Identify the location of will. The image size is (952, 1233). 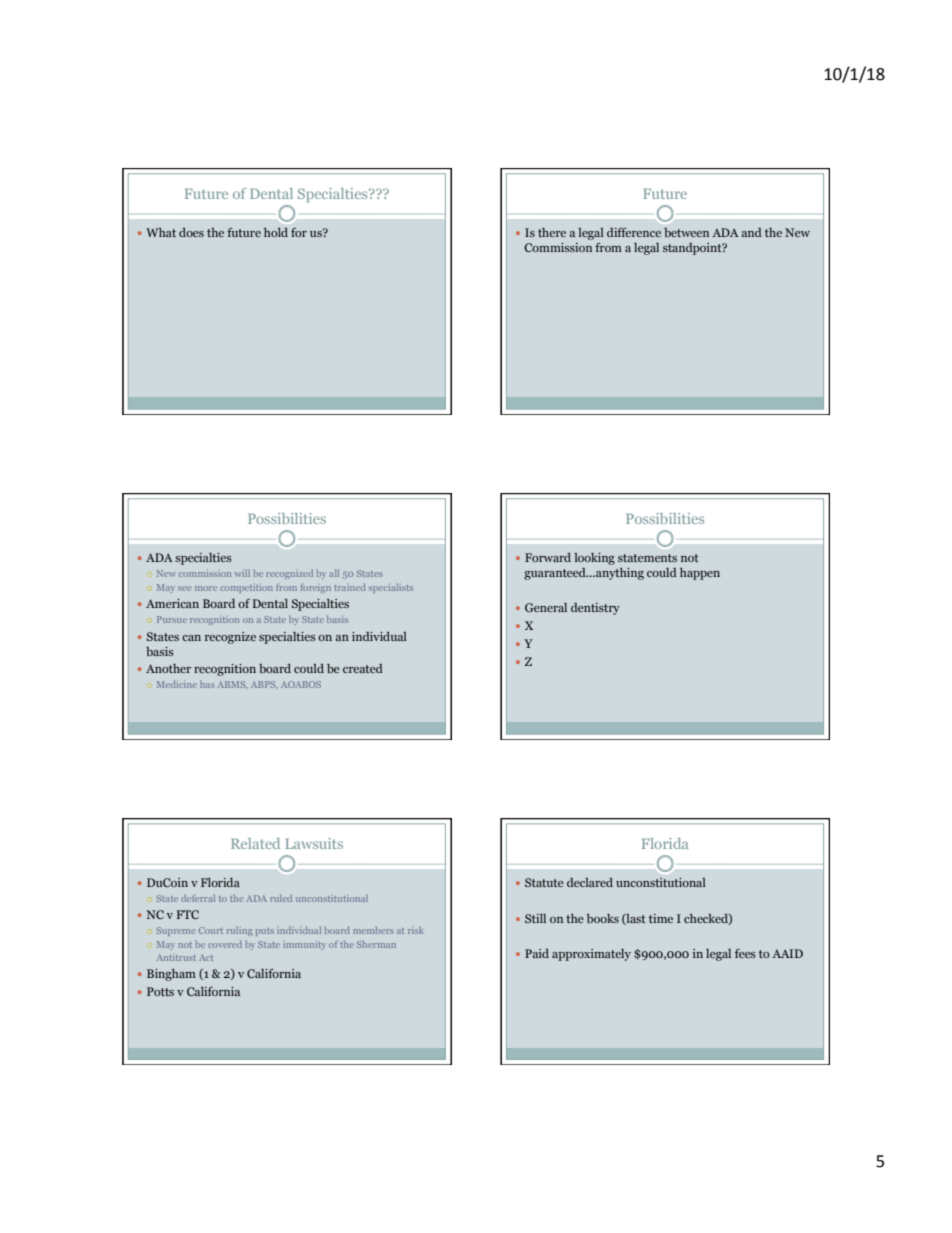
(242, 573).
